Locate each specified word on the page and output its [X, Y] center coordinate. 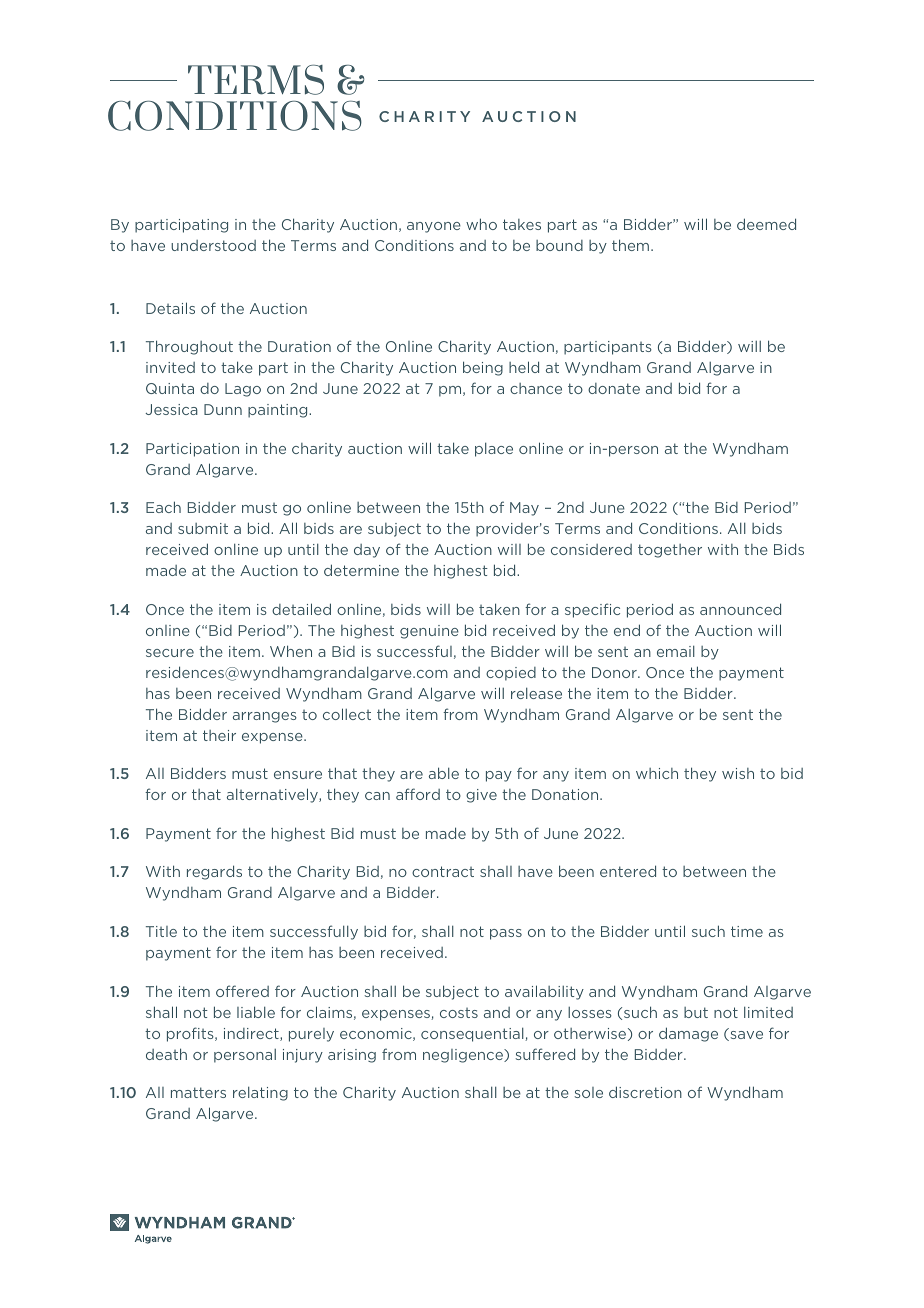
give [481, 796]
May [524, 509]
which [657, 773]
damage [688, 1034]
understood [213, 245]
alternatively [273, 795]
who [481, 224]
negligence [464, 1056]
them [632, 245]
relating [260, 1093]
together [670, 551]
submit [203, 528]
